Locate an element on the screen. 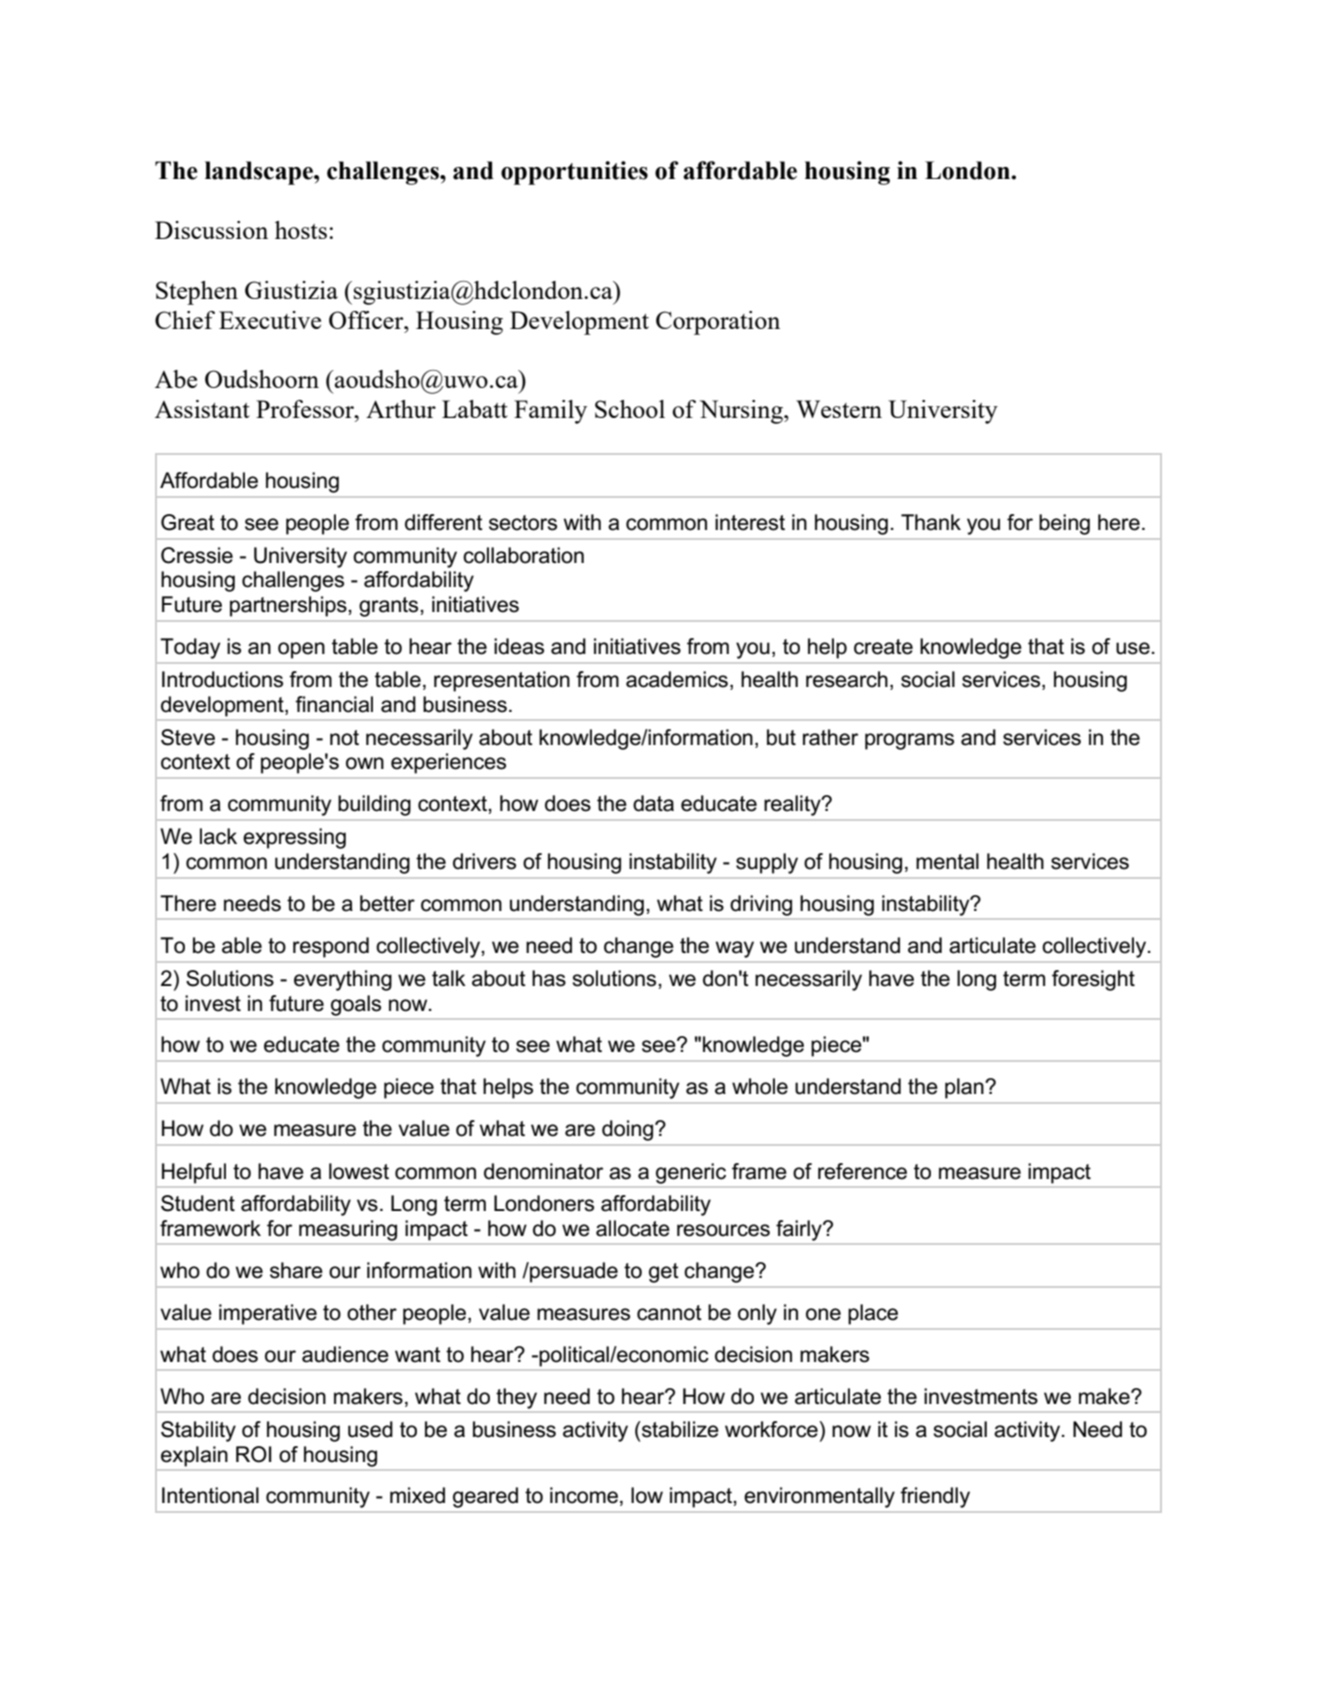  goals is located at coordinates (356, 1005).
